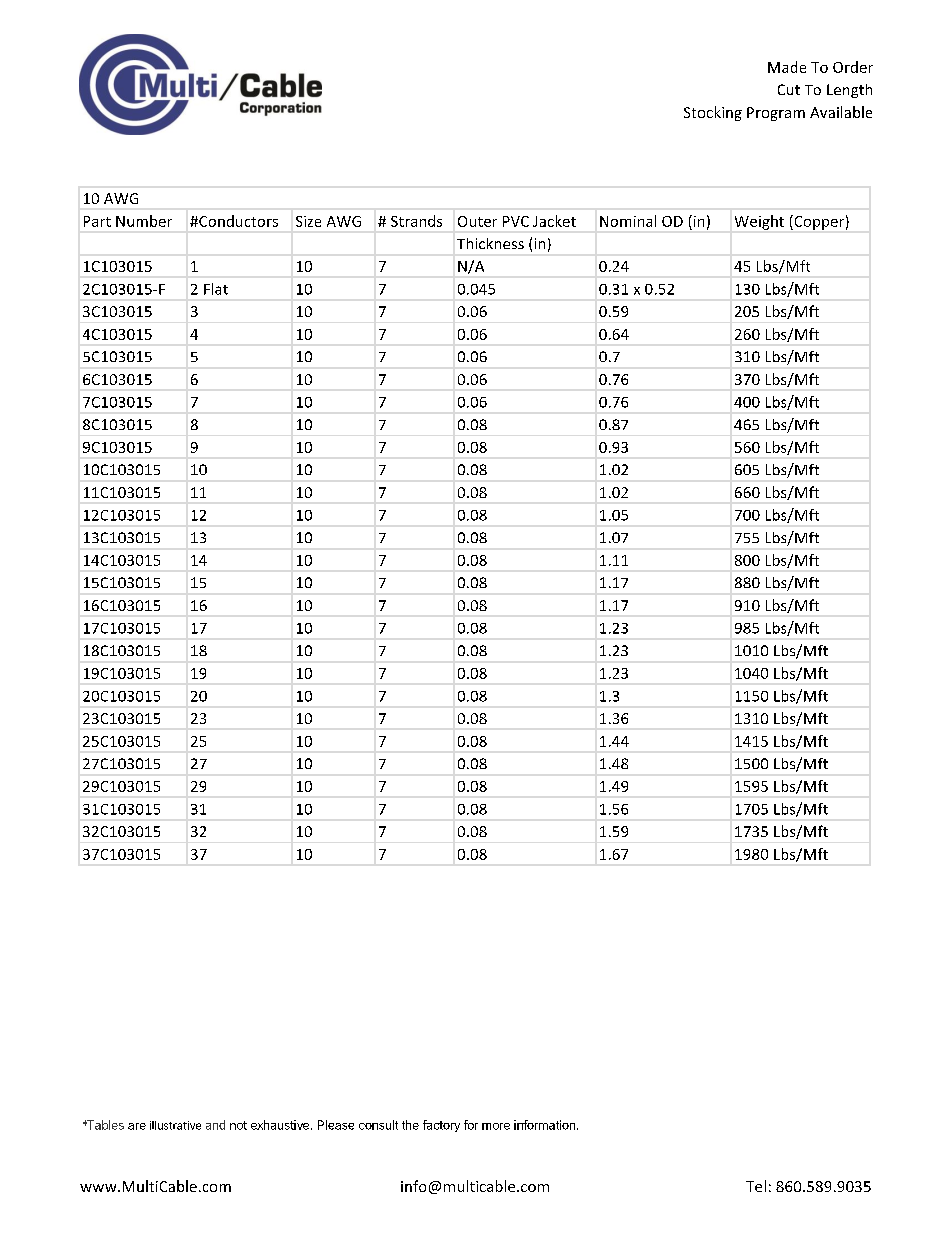  What do you see at coordinates (216, 289) in the screenshot?
I see `Flat` at bounding box center [216, 289].
